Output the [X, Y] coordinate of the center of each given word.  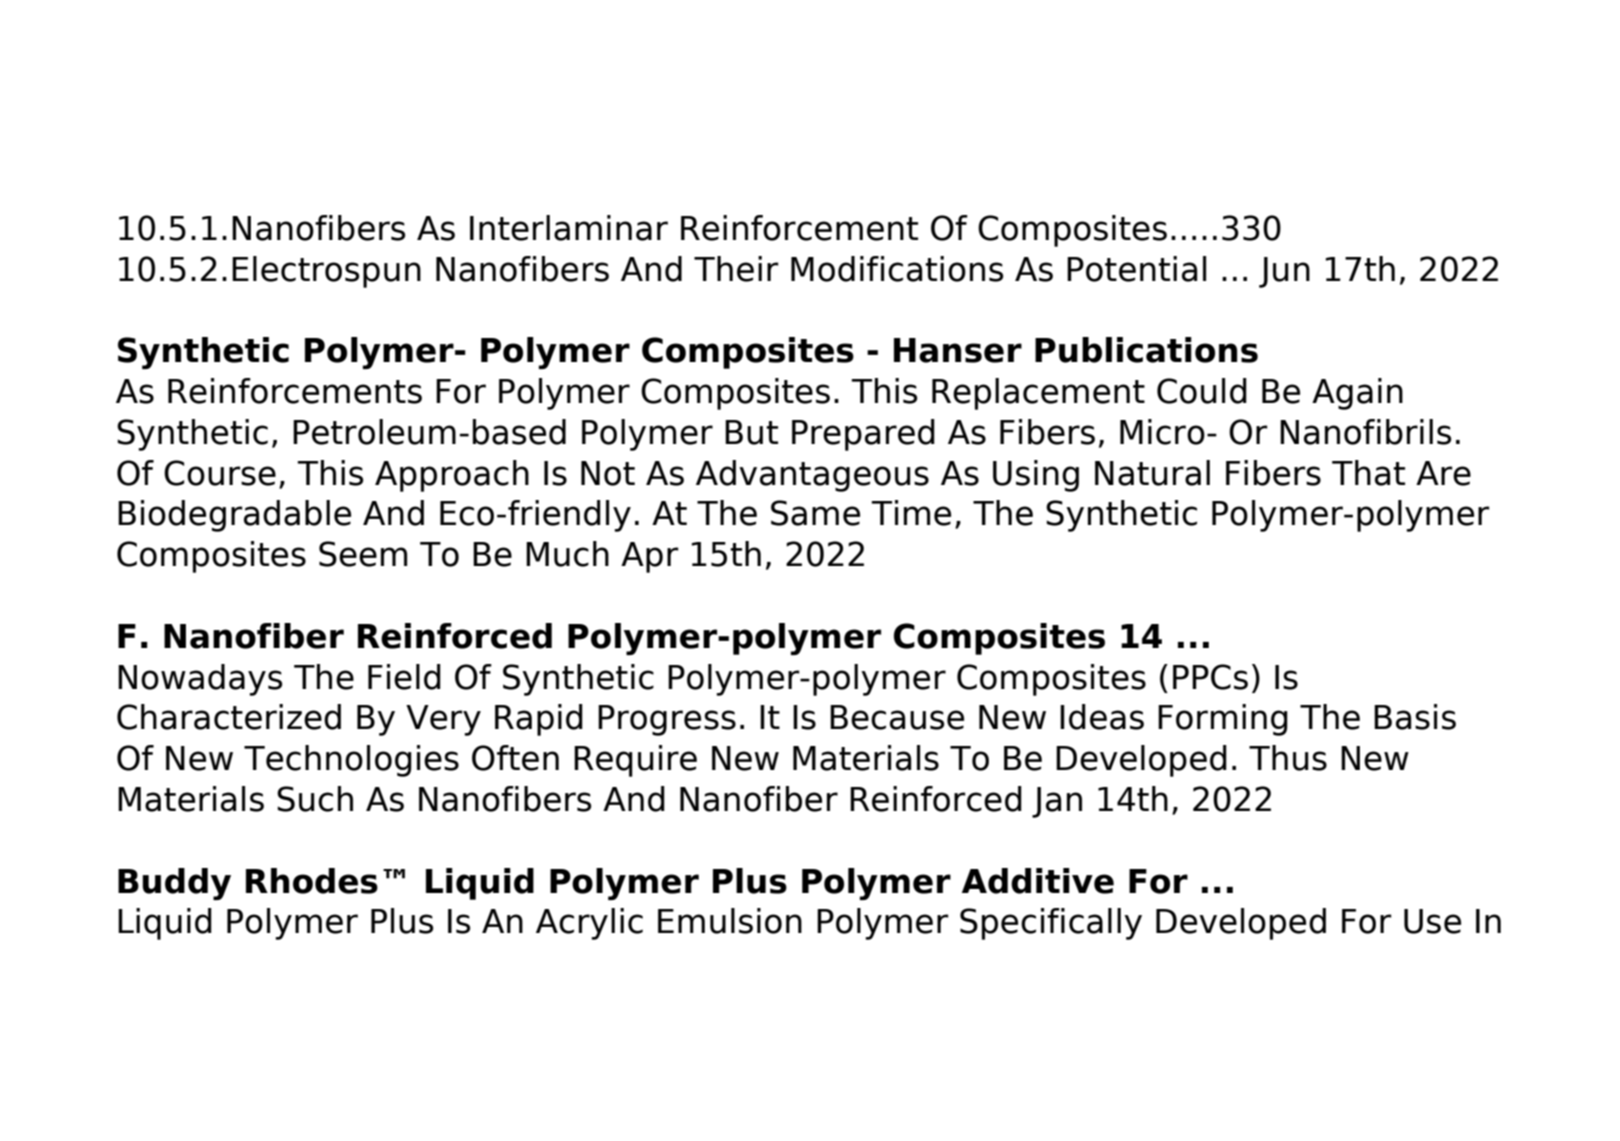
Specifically [1051, 924]
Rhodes [312, 881]
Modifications [897, 269]
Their [736, 269]
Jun [1284, 272]
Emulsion [730, 921]
